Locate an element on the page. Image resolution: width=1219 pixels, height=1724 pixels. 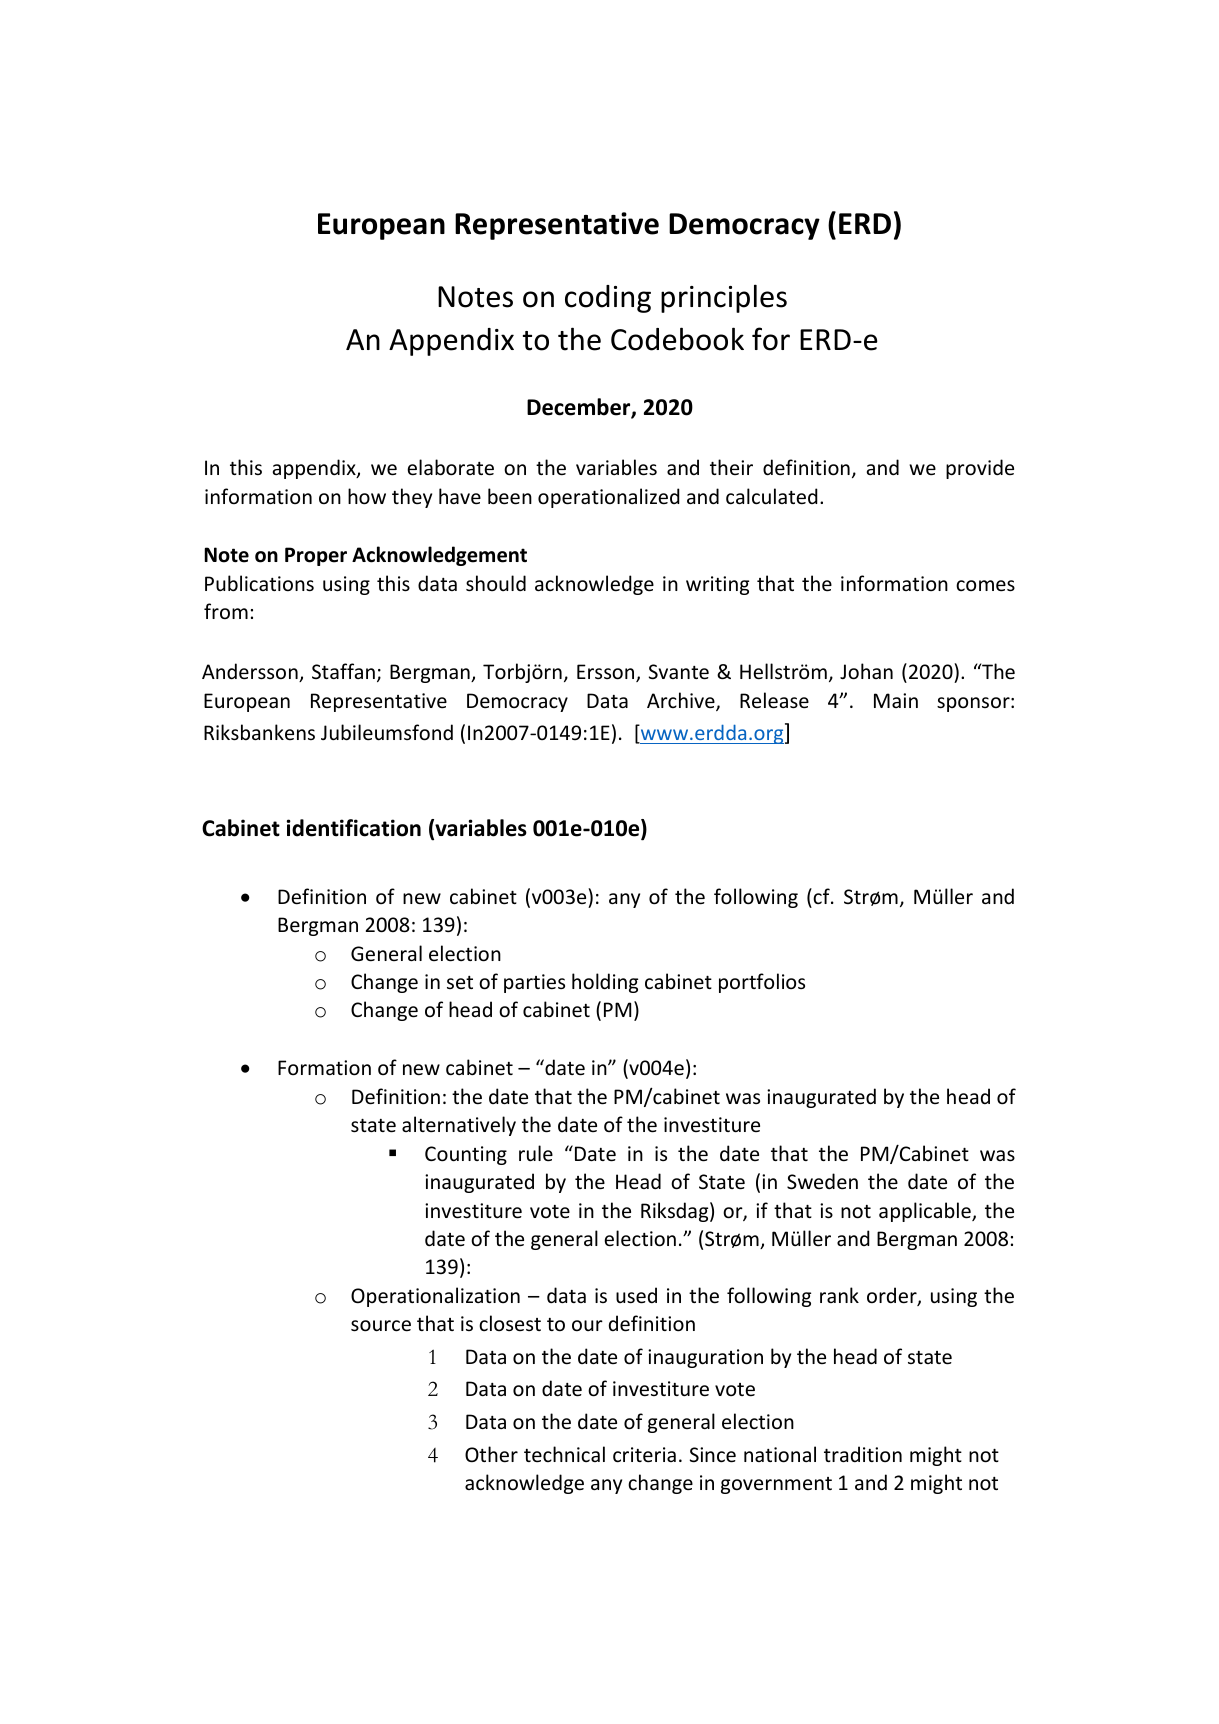
criteria is located at coordinates (644, 1455).
